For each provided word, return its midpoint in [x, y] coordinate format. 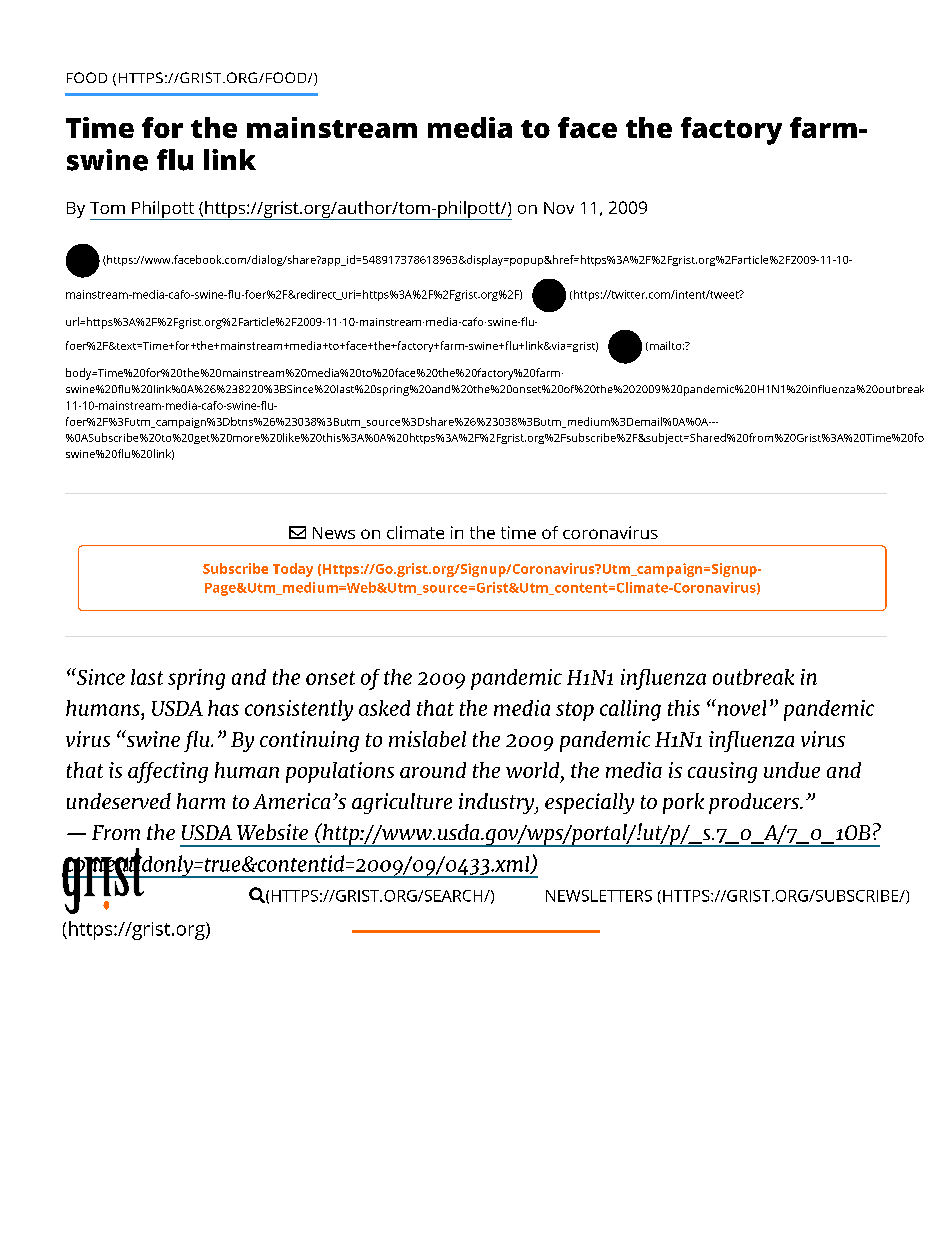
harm [201, 801]
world [534, 771]
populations [340, 772]
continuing [309, 741]
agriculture [402, 803]
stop [575, 711]
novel [740, 707]
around [433, 770]
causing [722, 772]
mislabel [427, 739]
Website [272, 832]
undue [792, 770]
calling [630, 710]
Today [293, 570]
